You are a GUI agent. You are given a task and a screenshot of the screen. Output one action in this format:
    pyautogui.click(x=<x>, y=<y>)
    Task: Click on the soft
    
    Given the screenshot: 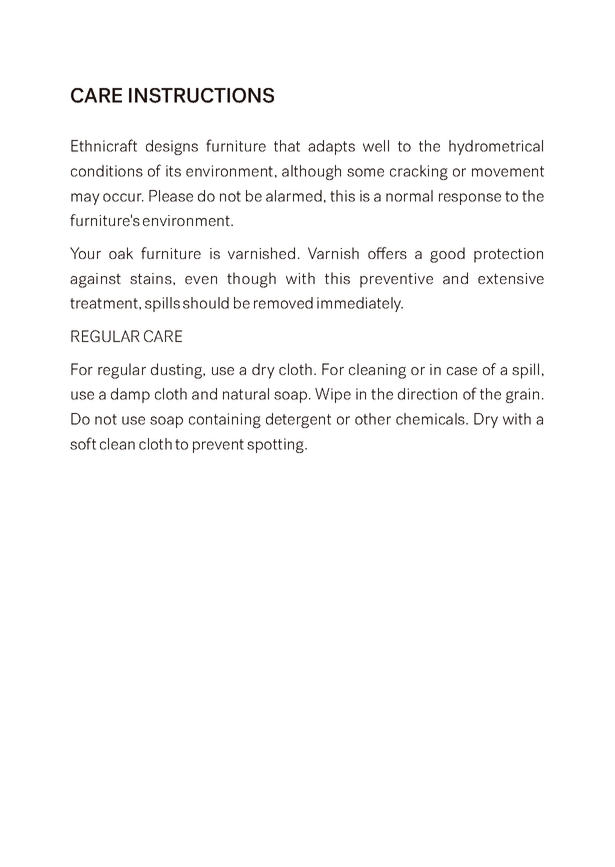 What is the action you would take?
    pyautogui.click(x=83, y=443)
